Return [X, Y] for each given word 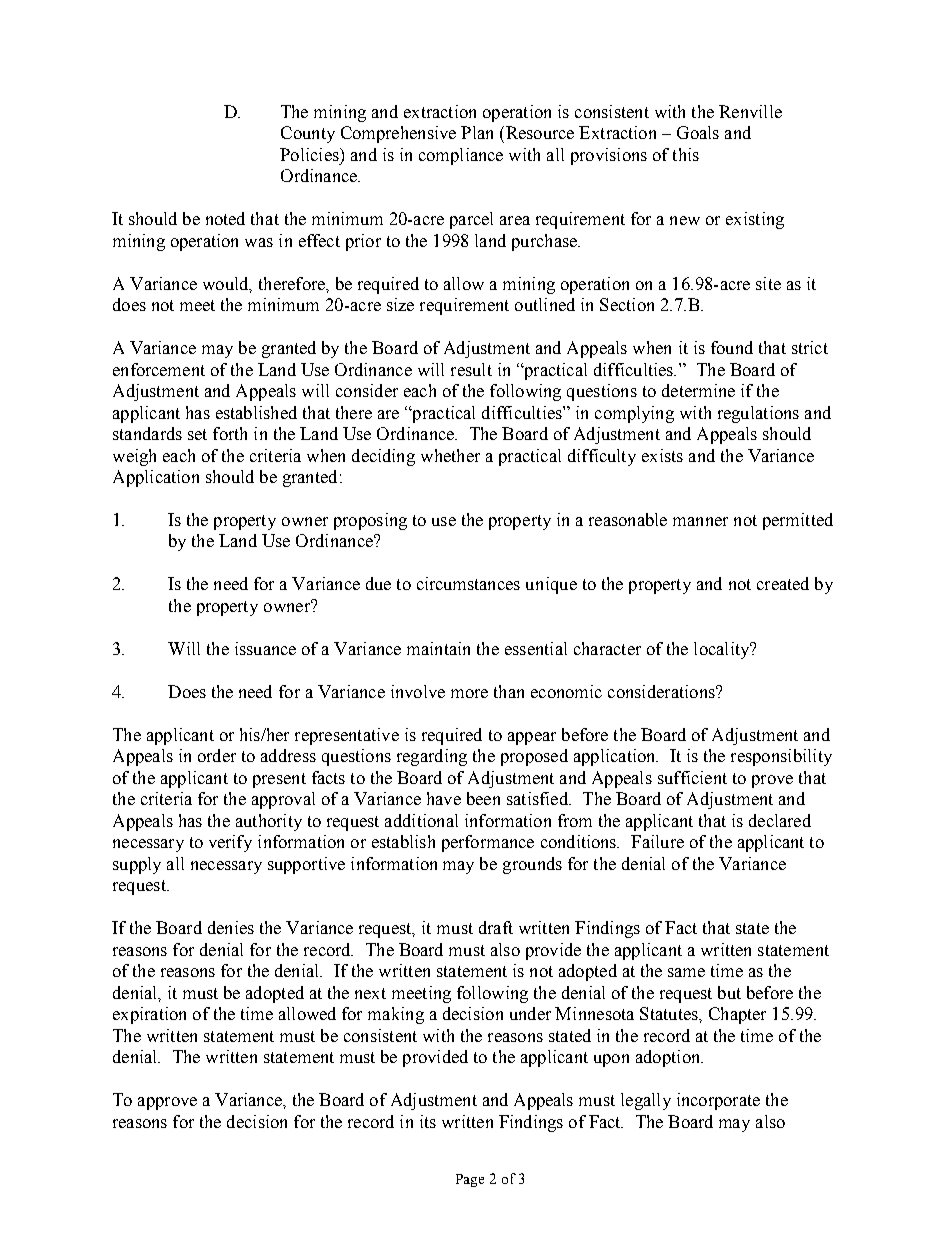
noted [225, 218]
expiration [149, 1015]
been [483, 798]
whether [450, 455]
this [686, 154]
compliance [461, 156]
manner [700, 521]
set [197, 434]
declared [780, 820]
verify [230, 843]
